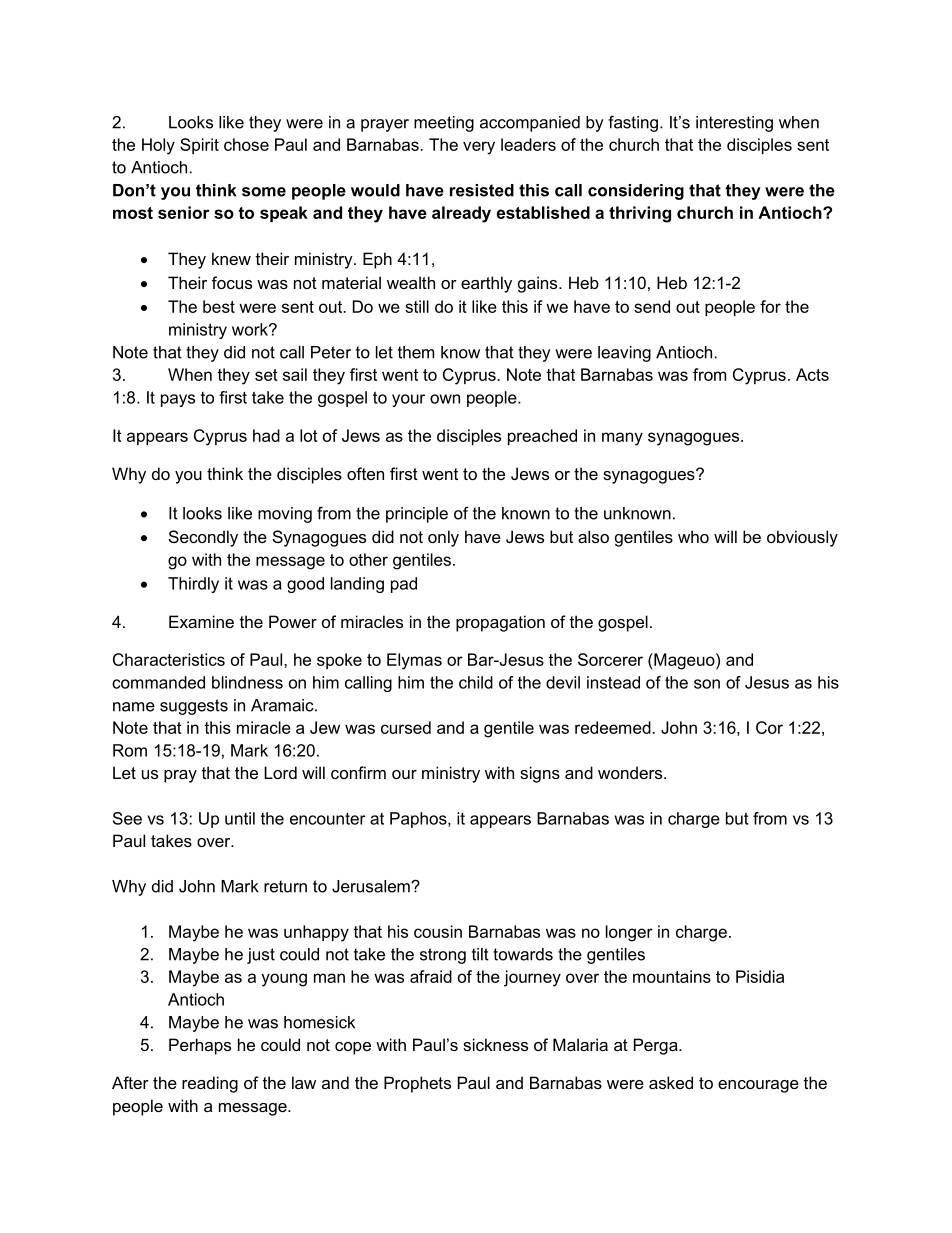  What do you see at coordinates (500, 623) in the page?
I see `propagation` at bounding box center [500, 623].
